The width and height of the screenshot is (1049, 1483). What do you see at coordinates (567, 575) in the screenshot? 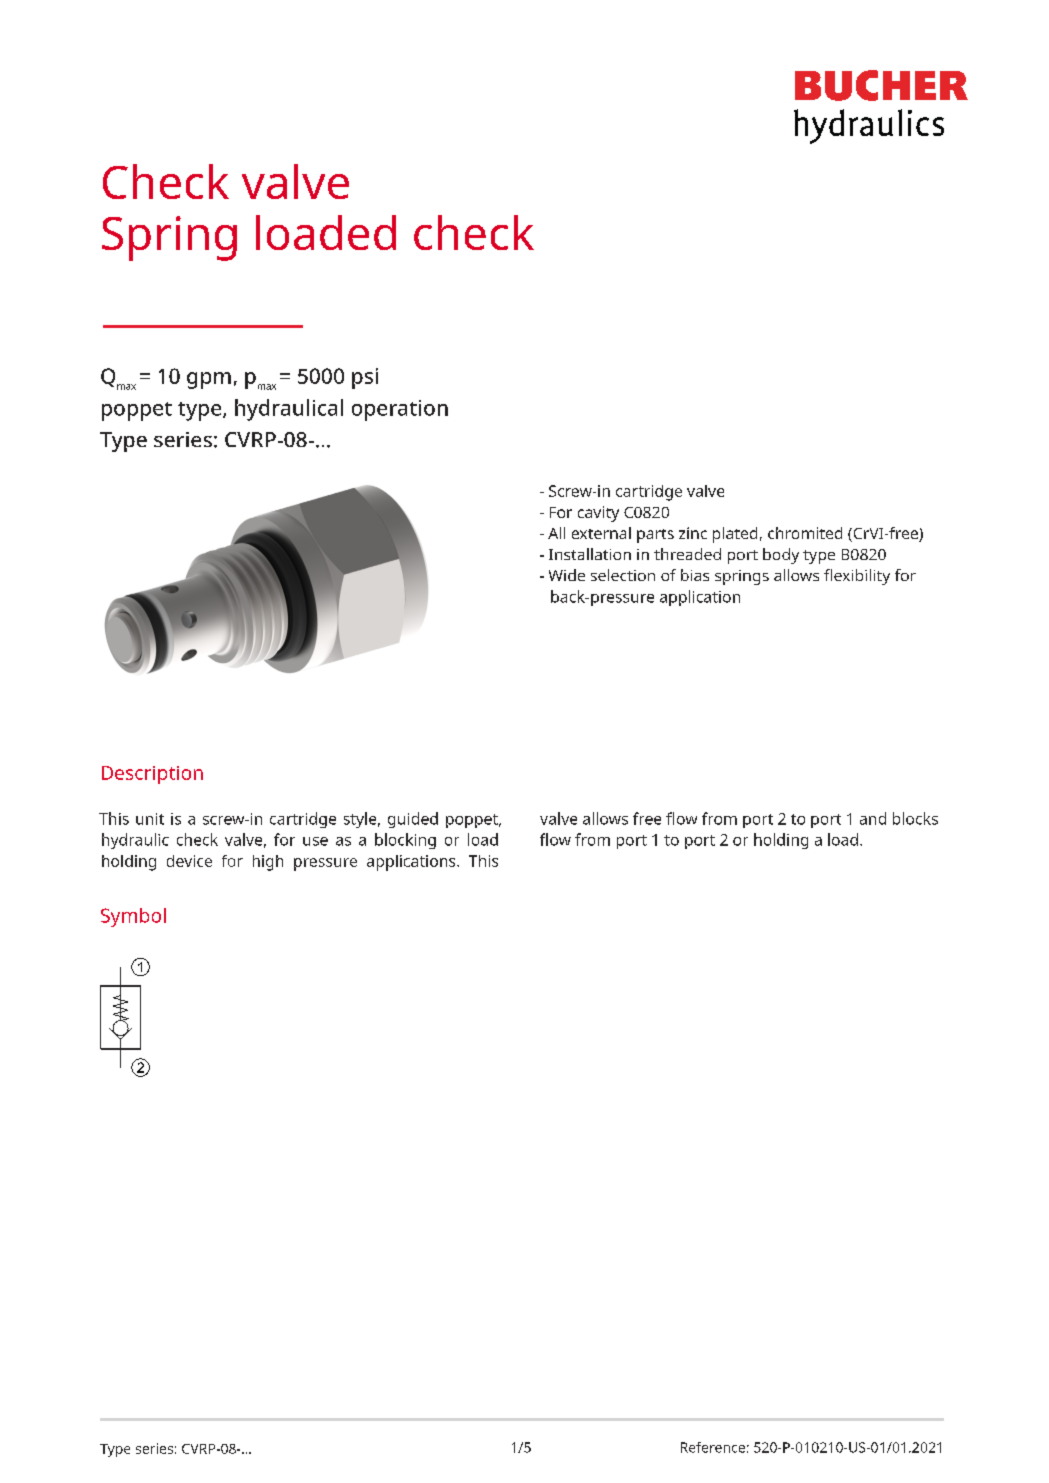
I see `Wide` at bounding box center [567, 575].
